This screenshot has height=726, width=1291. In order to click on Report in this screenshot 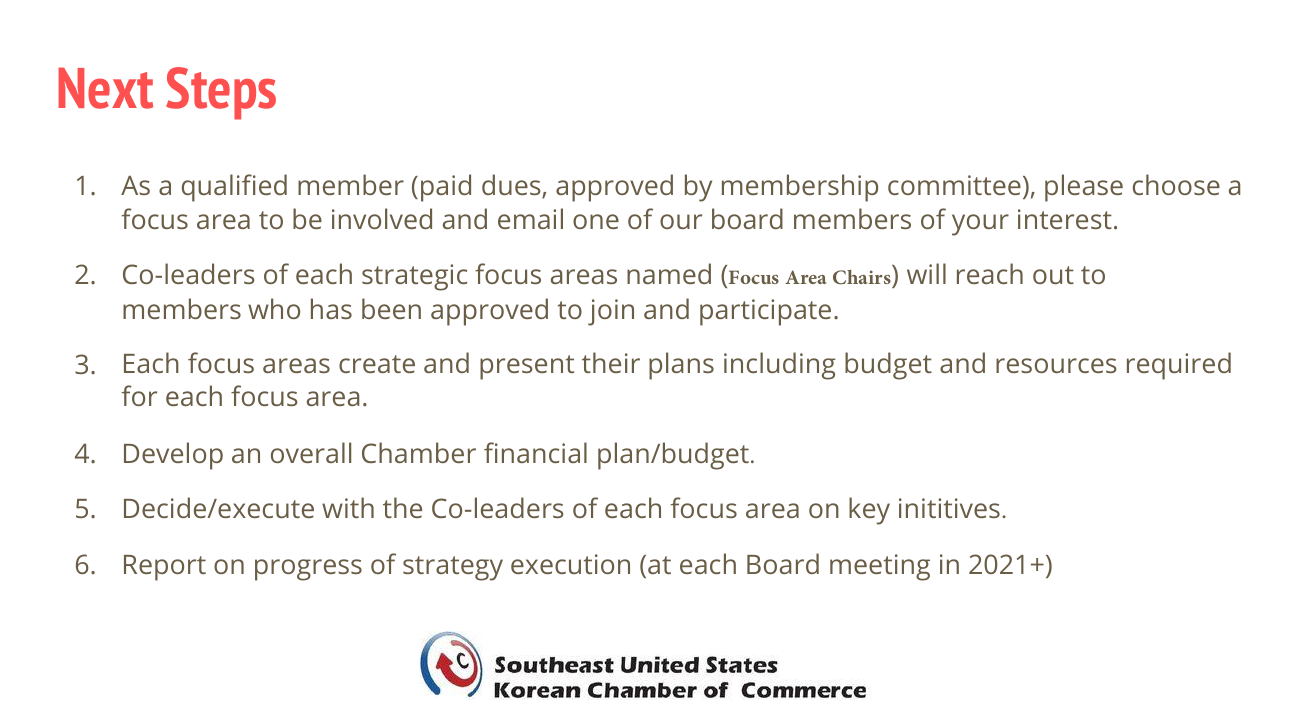, I will do `click(165, 568)`.
